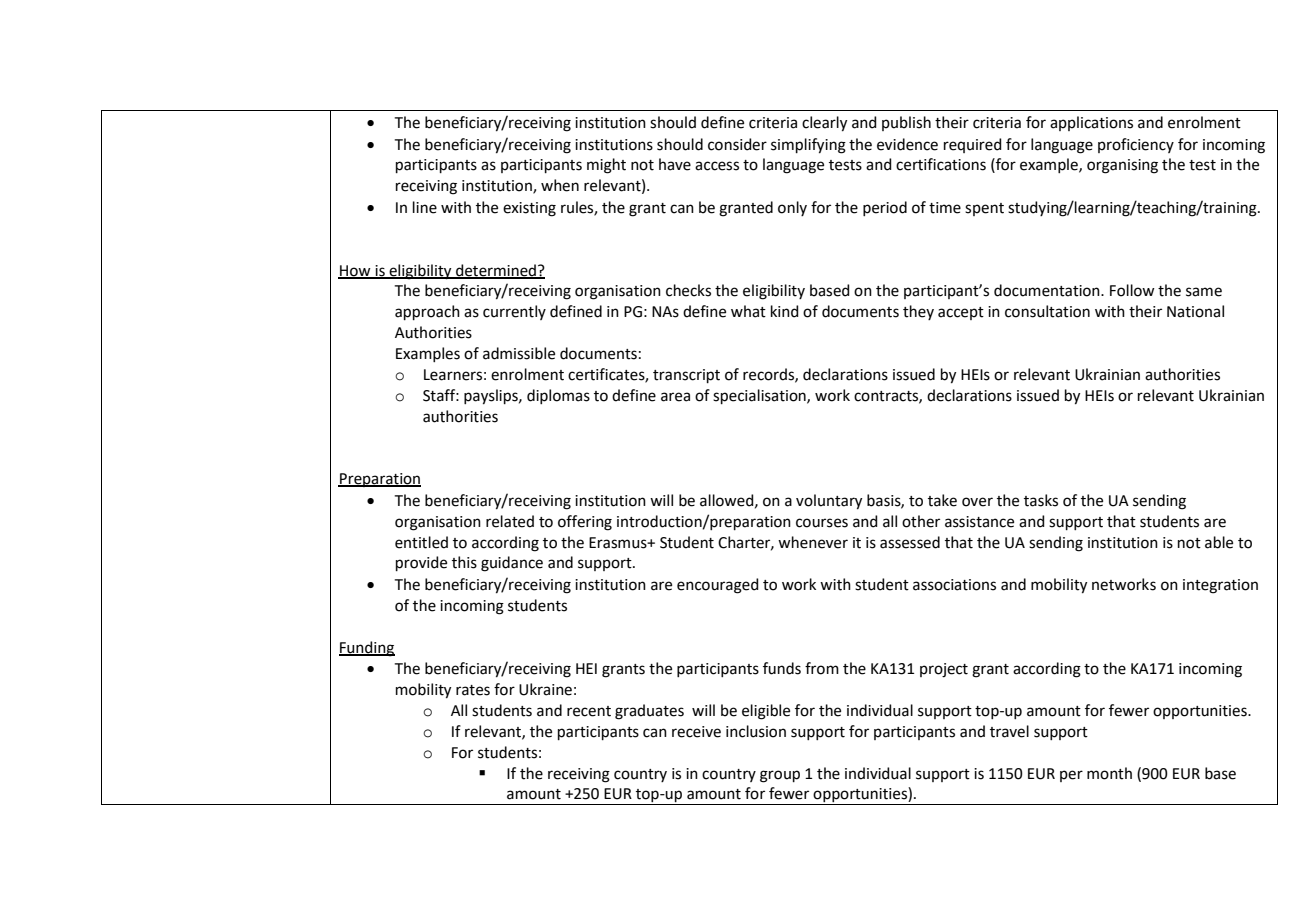  What do you see at coordinates (558, 396) in the screenshot?
I see `diplomas` at bounding box center [558, 396].
